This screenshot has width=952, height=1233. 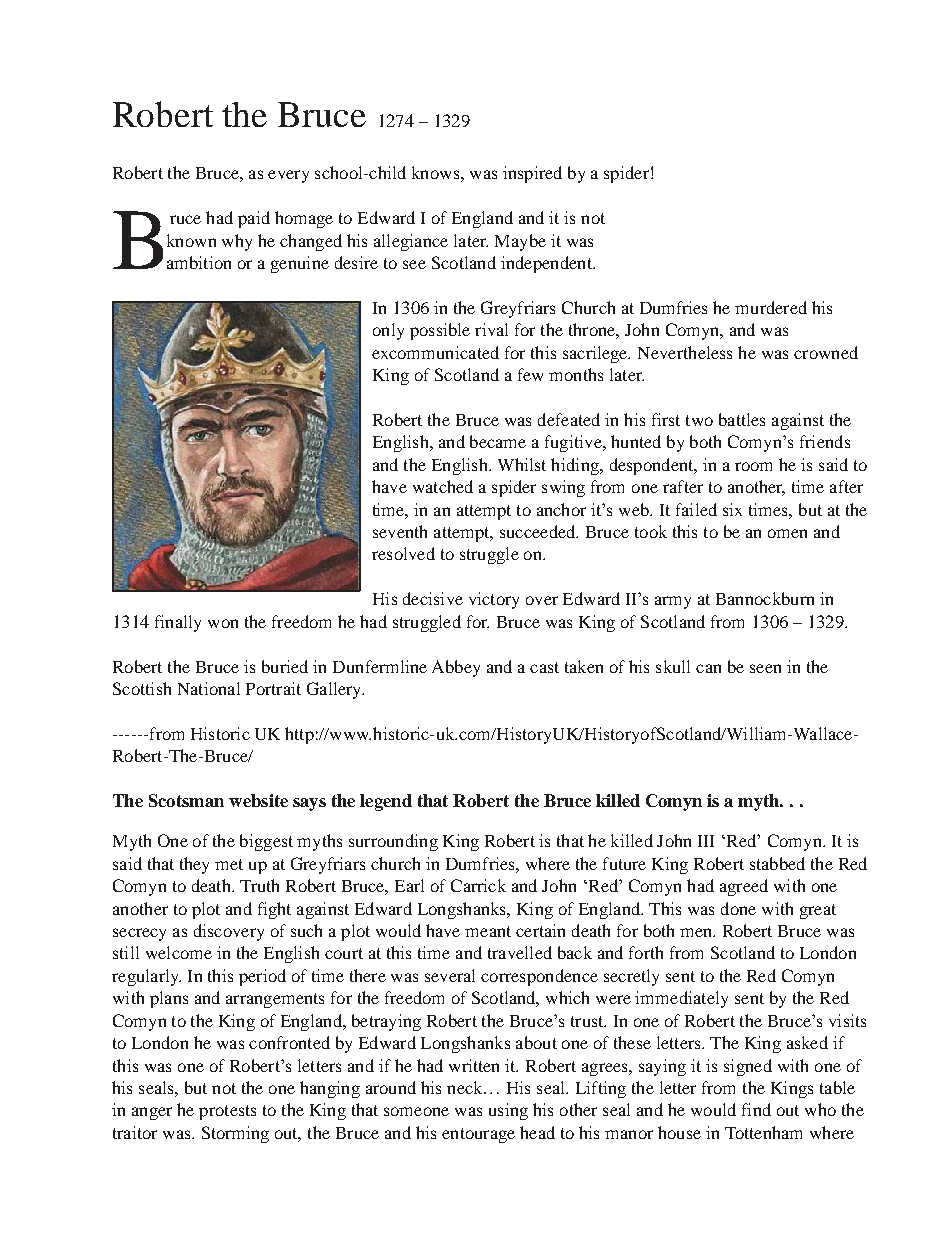 What do you see at coordinates (223, 623) in the screenshot?
I see `won` at bounding box center [223, 623].
